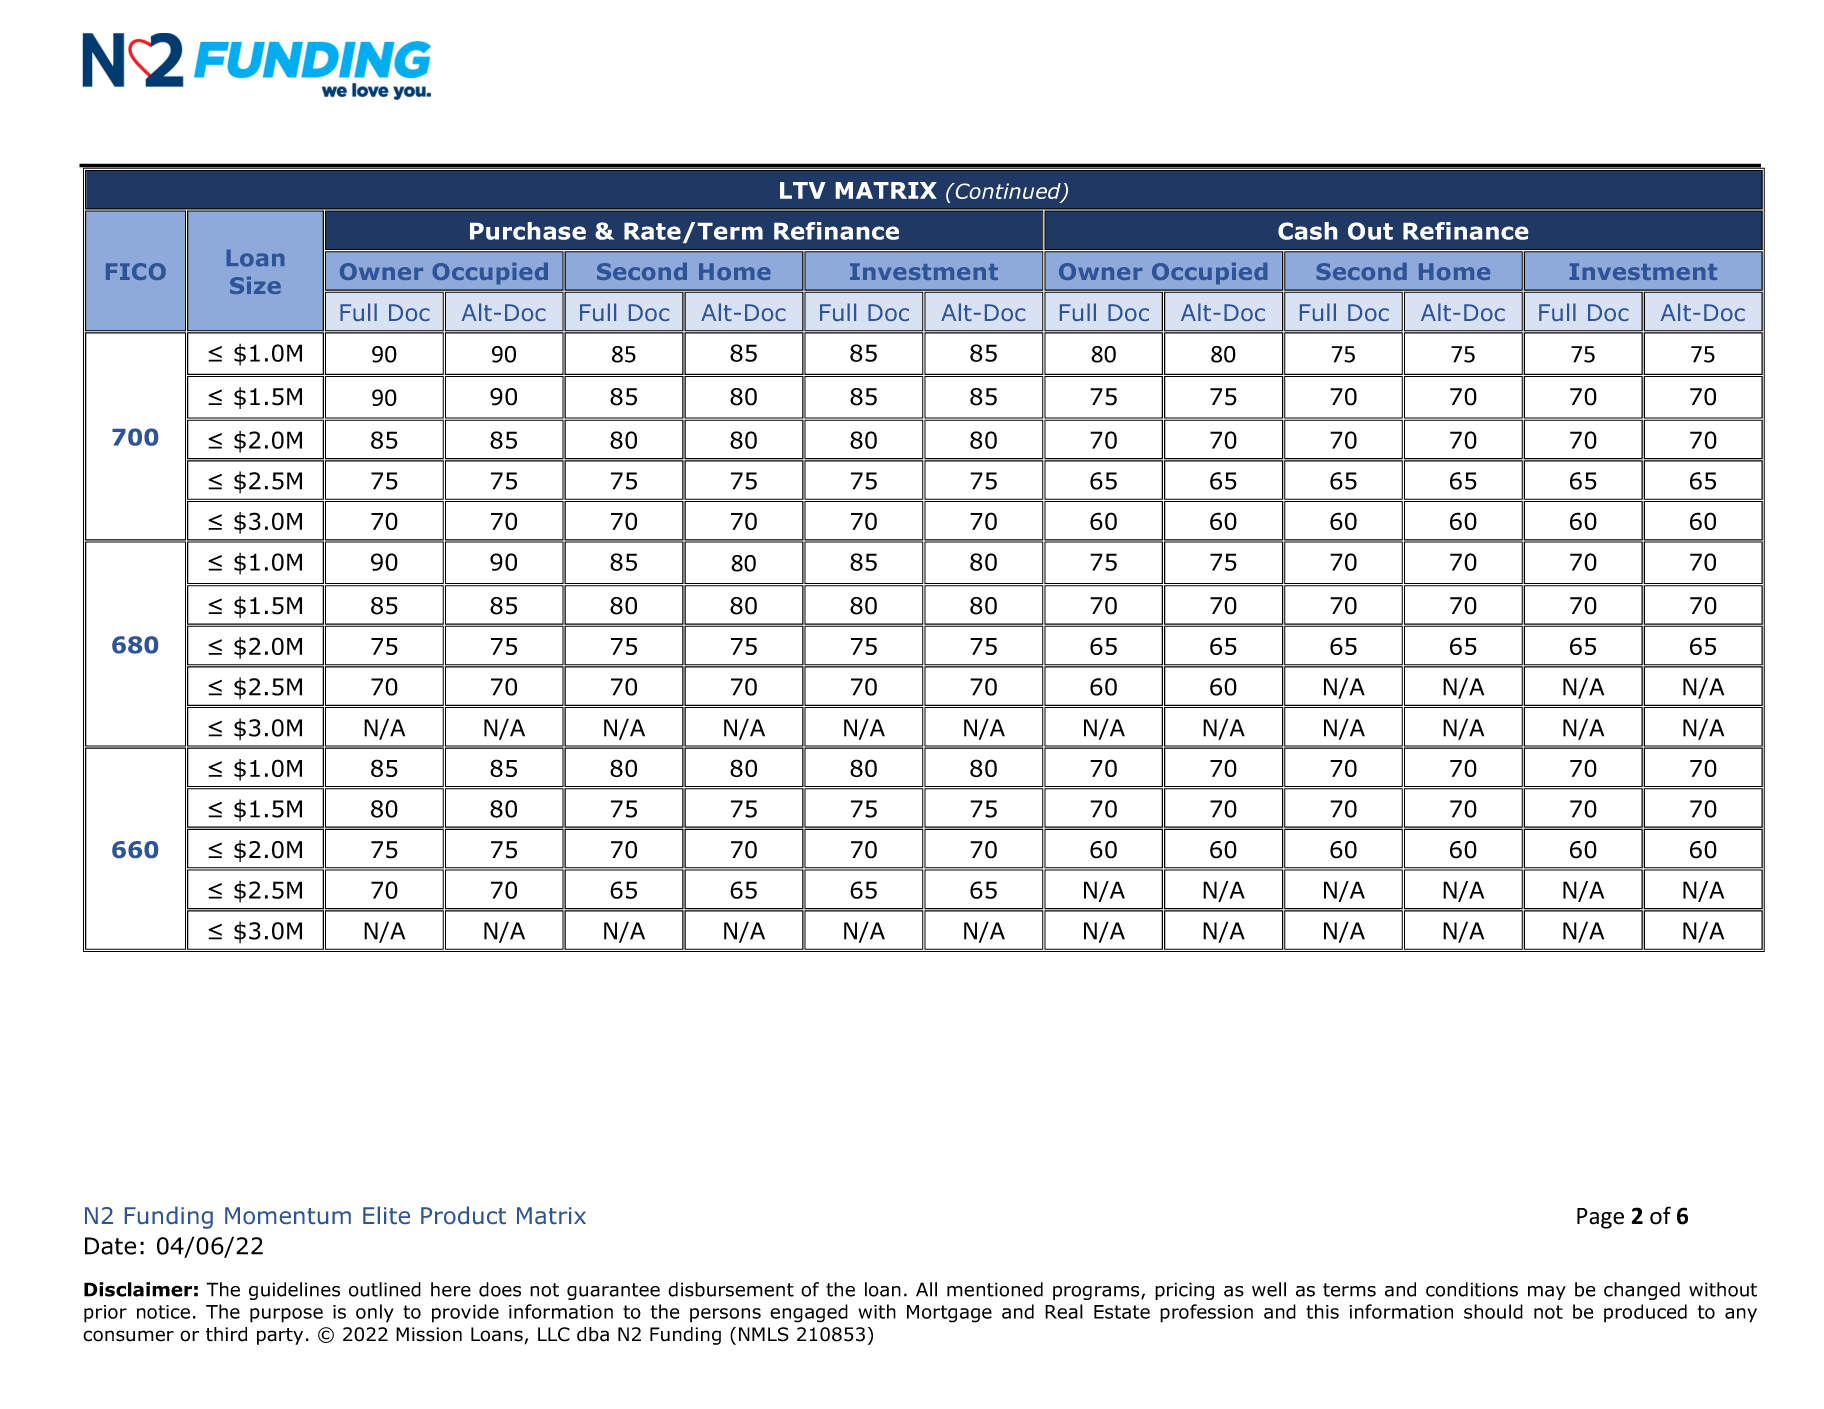  Describe the element at coordinates (463, 1215) in the document. I see `Product` at that location.
